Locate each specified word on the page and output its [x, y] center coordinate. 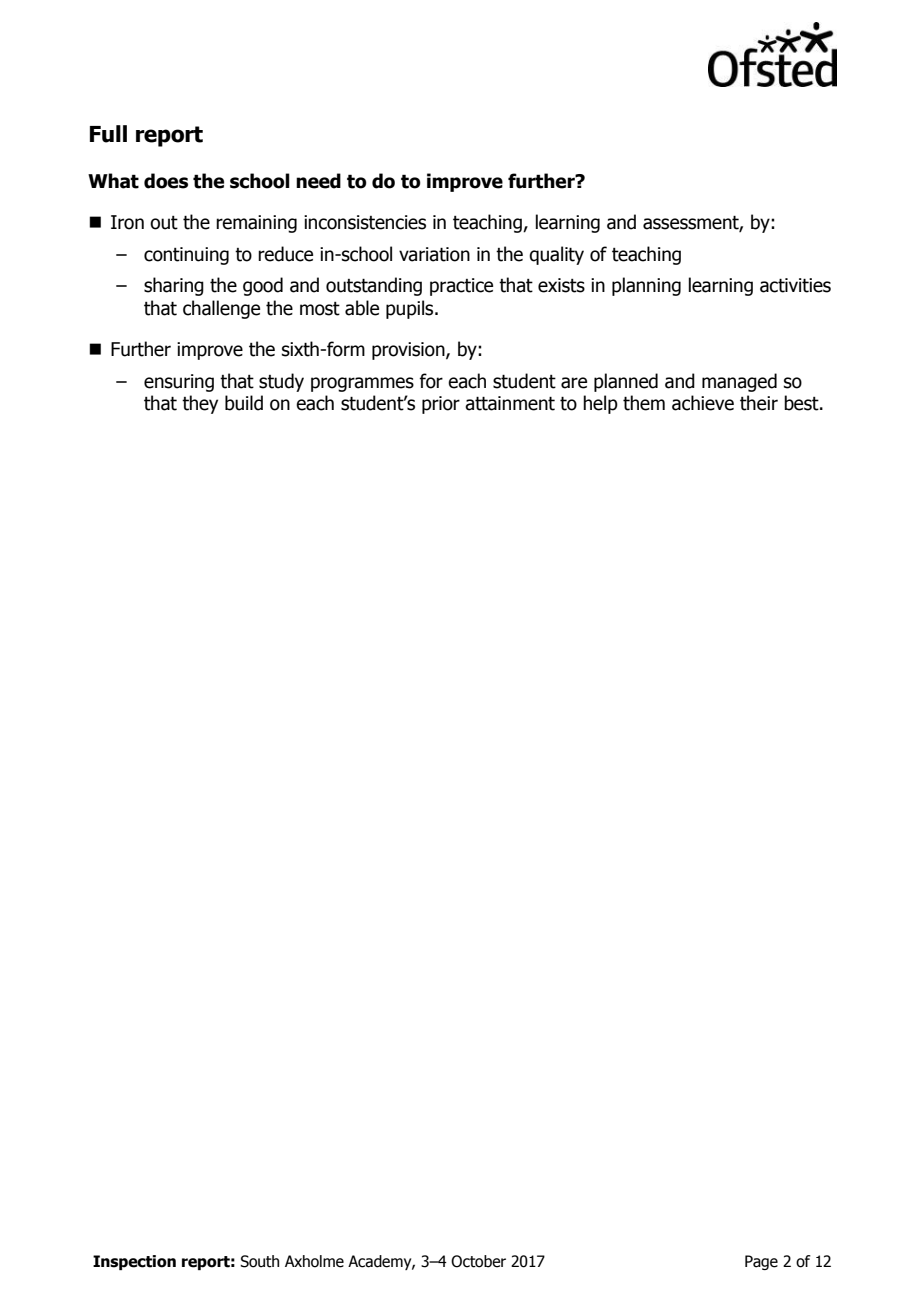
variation [434, 254]
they [200, 404]
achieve [703, 403]
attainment [510, 403]
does [166, 181]
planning [646, 286]
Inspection [134, 1262]
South [259, 1261]
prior [441, 405]
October [478, 1261]
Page [761, 1262]
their [759, 403]
